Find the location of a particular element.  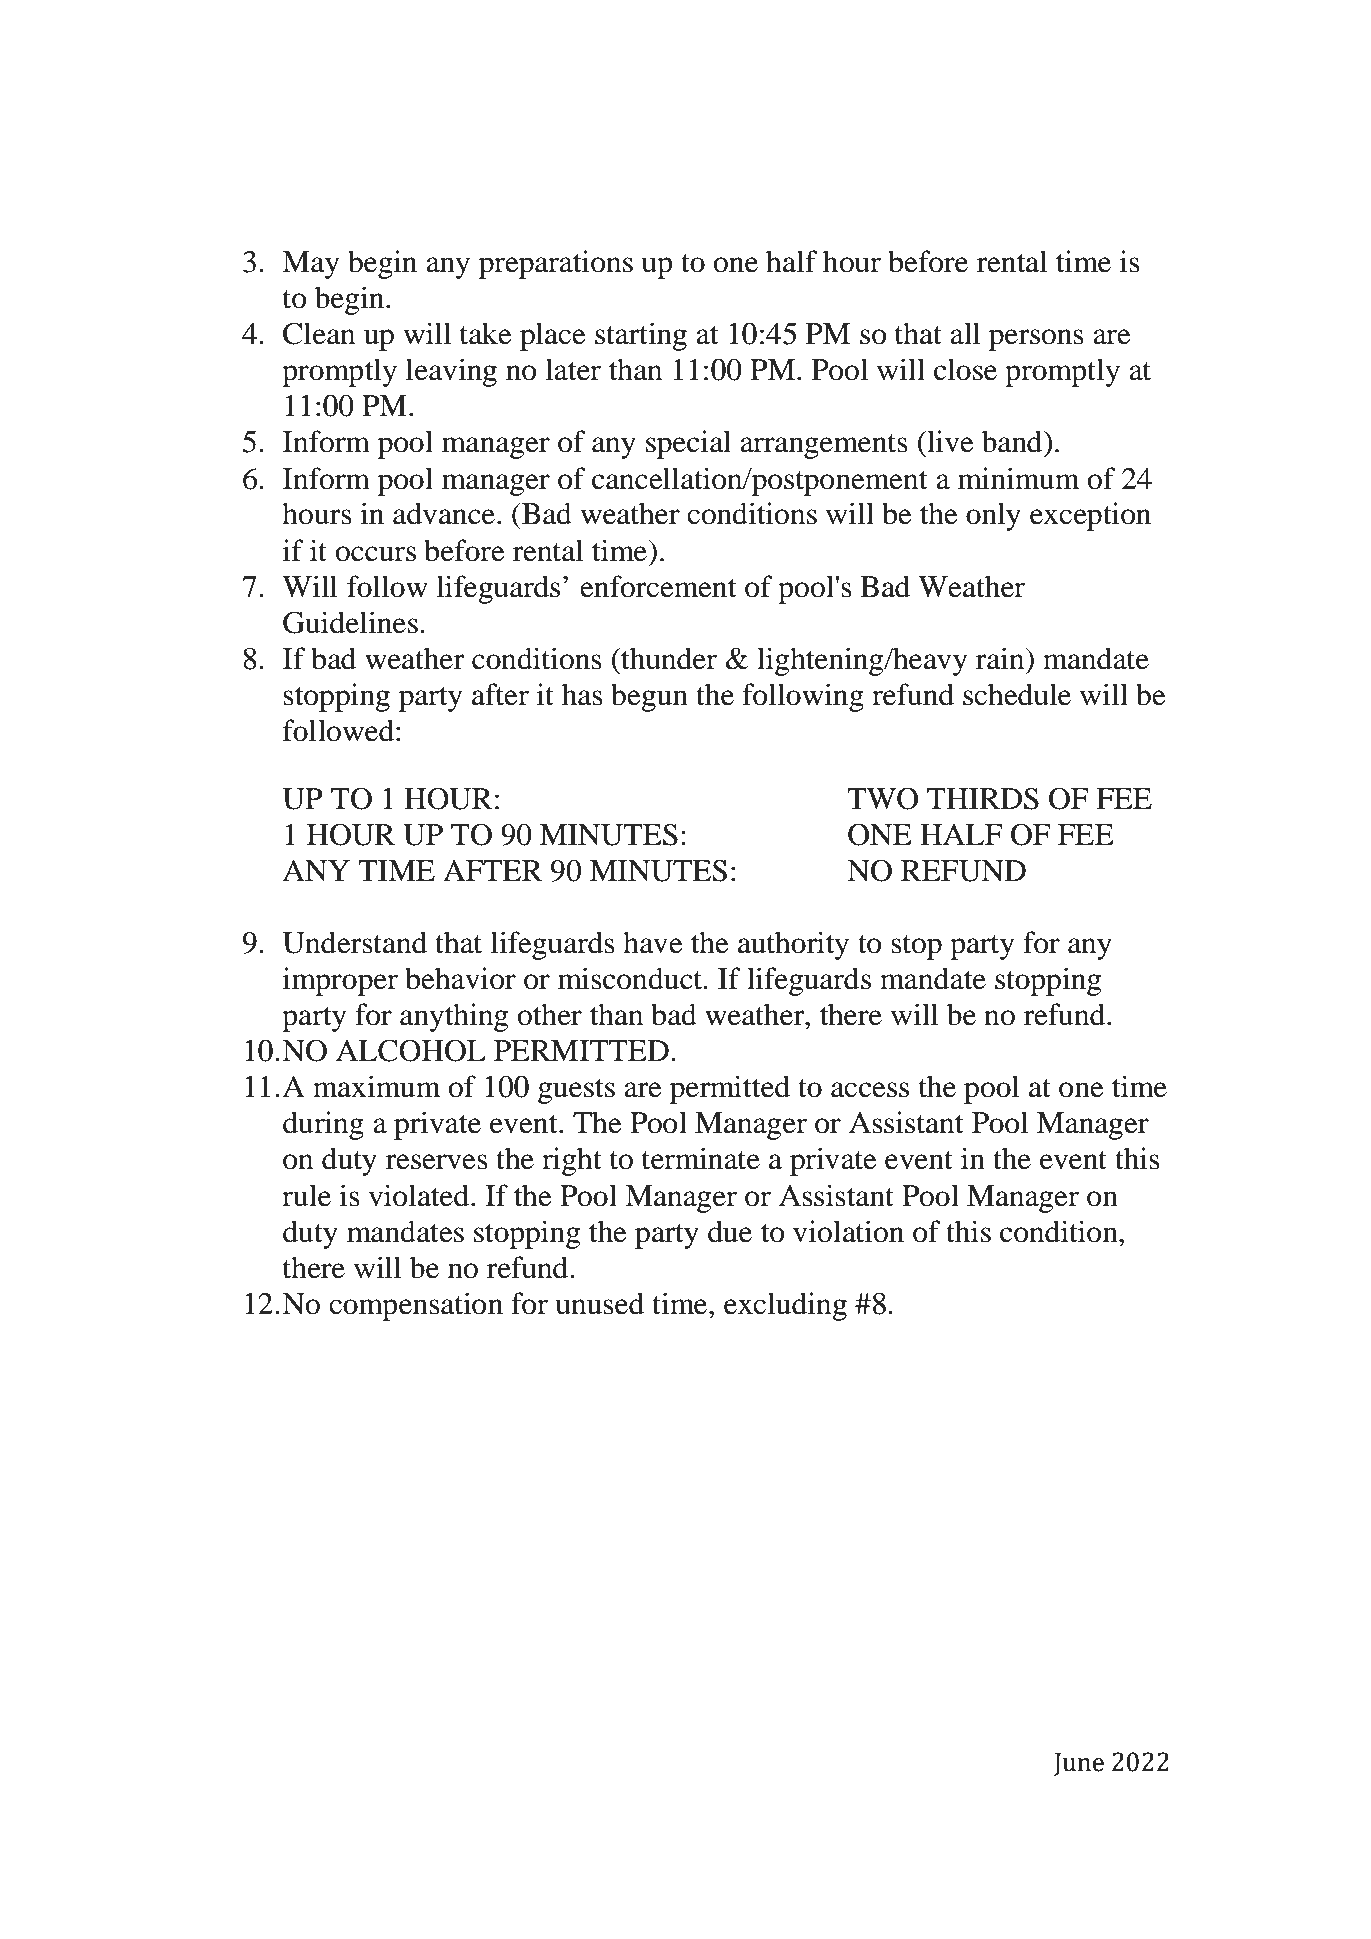

ALCOHOL is located at coordinates (411, 1050).
